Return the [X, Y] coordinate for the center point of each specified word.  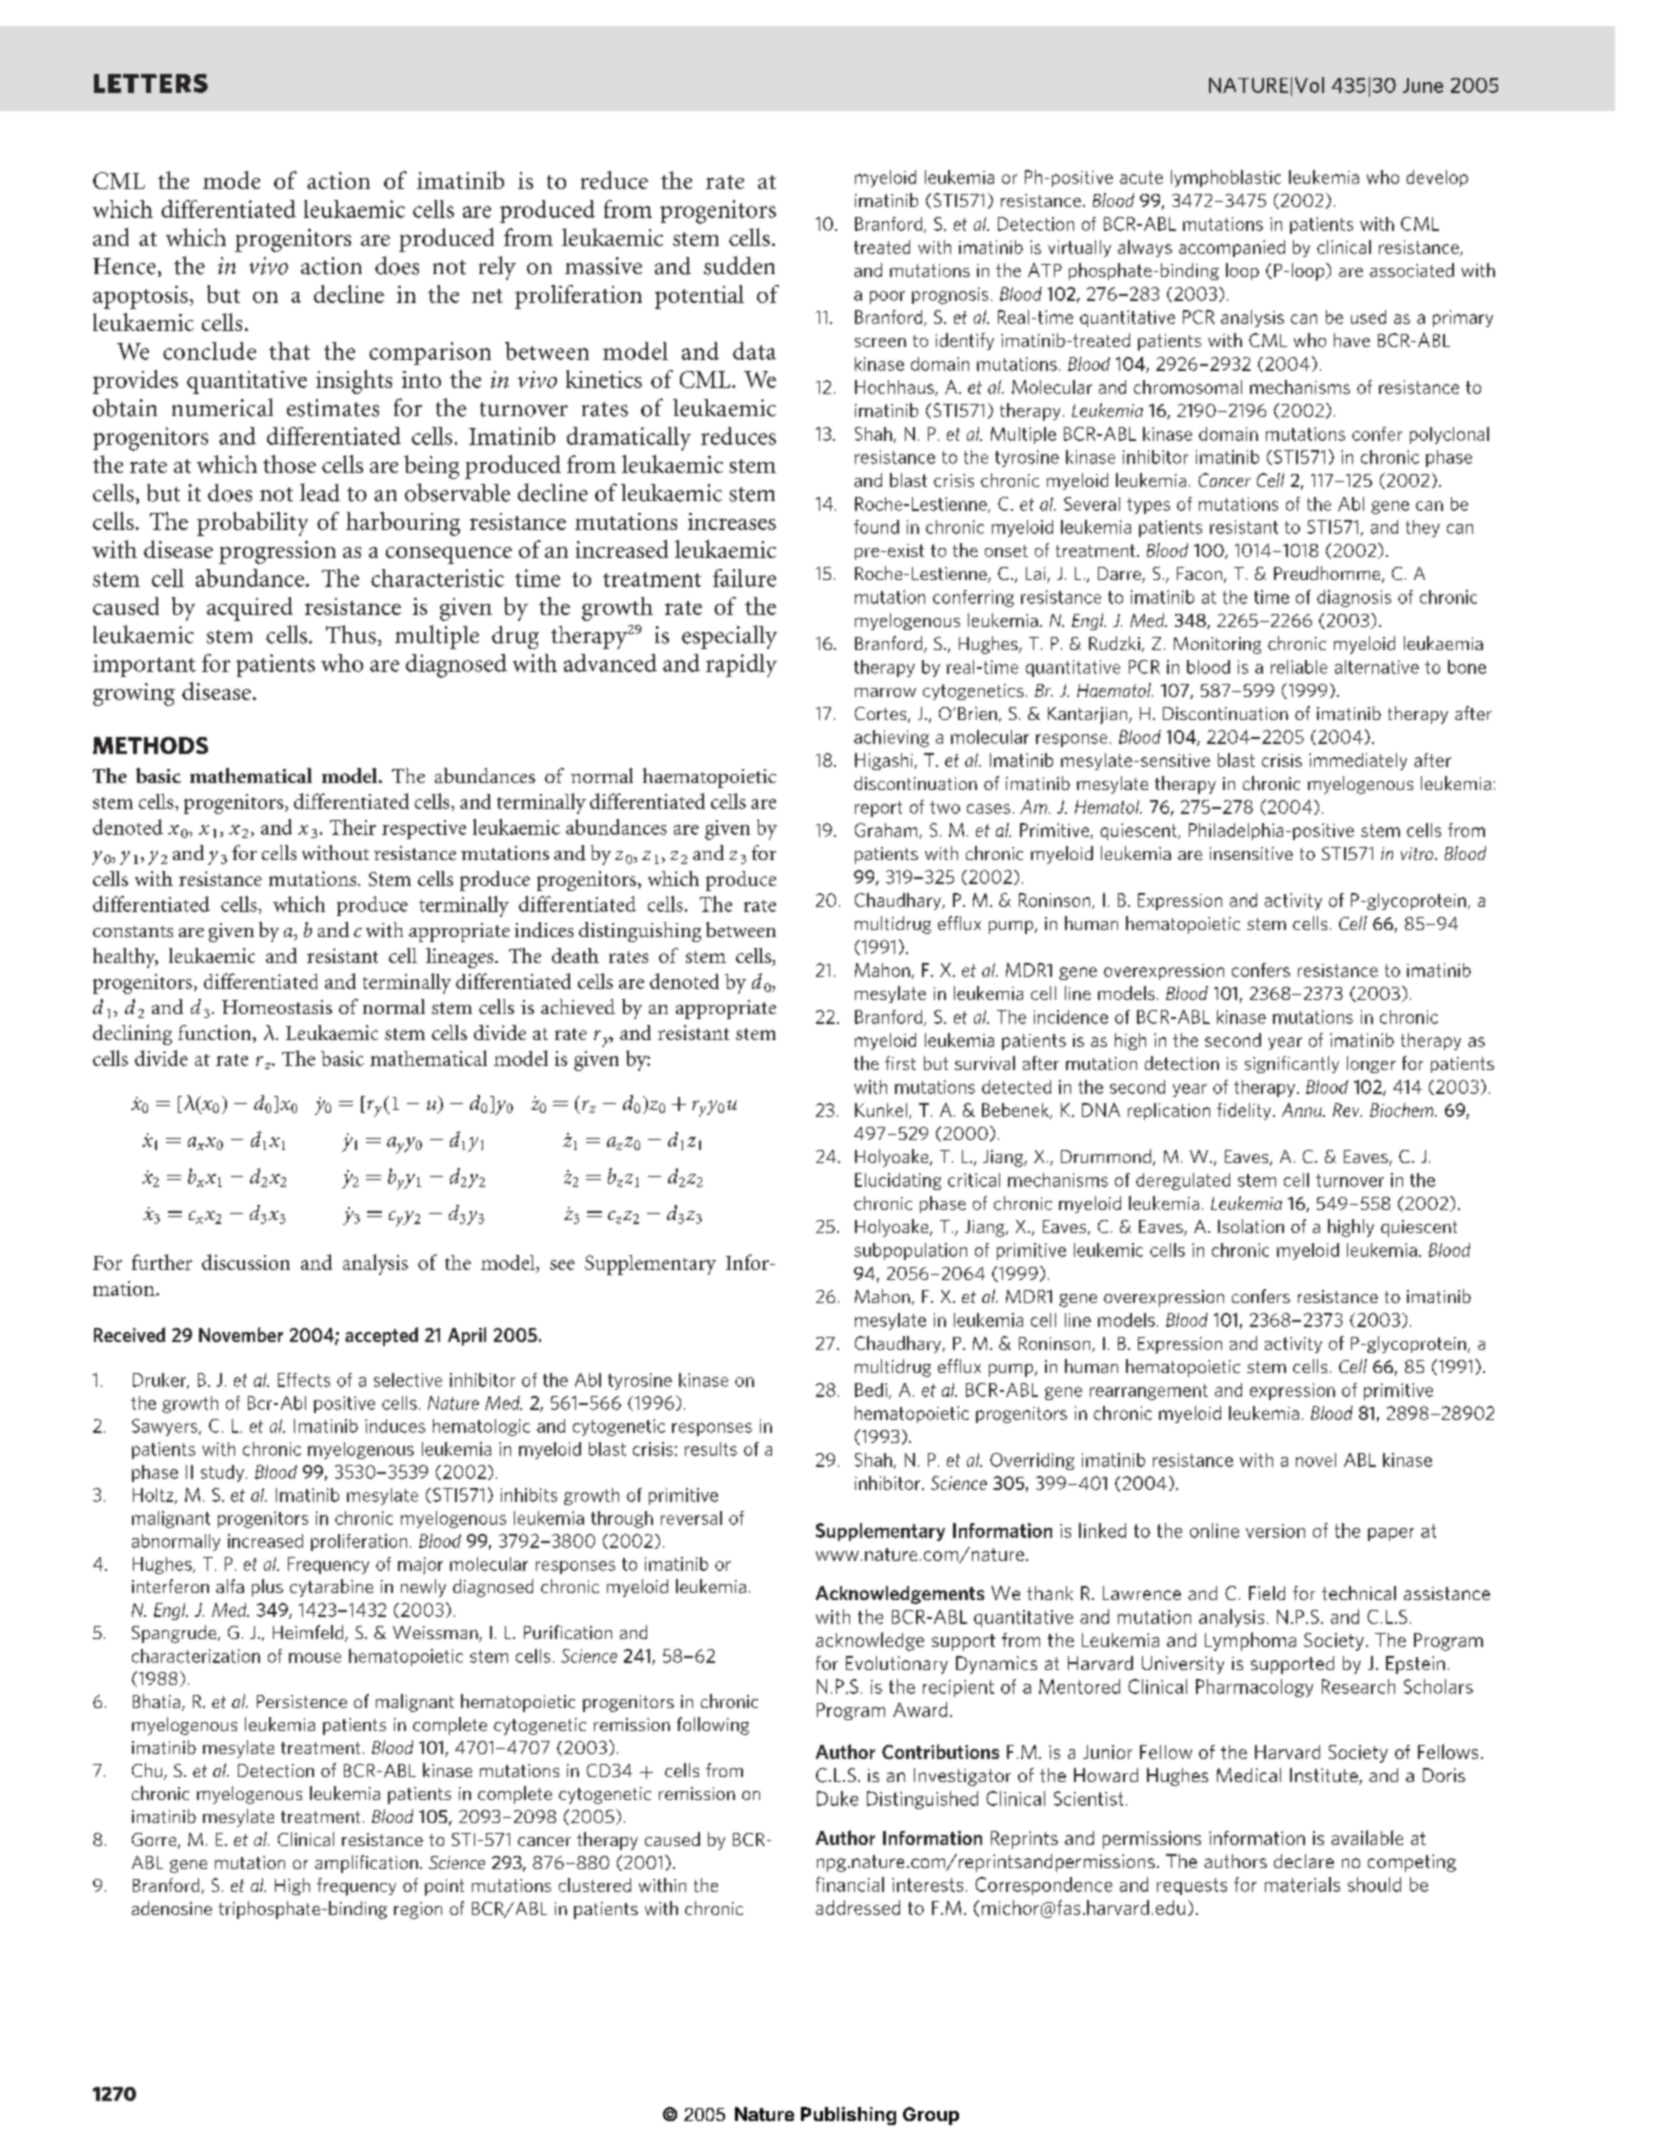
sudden [739, 265]
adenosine [172, 1908]
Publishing [848, 2116]
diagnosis [1354, 598]
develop [1437, 178]
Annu [1303, 1110]
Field [1267, 1593]
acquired [250, 609]
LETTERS [151, 83]
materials [1302, 1884]
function [216, 1034]
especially [729, 637]
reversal [691, 1518]
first [900, 1063]
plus [267, 1588]
